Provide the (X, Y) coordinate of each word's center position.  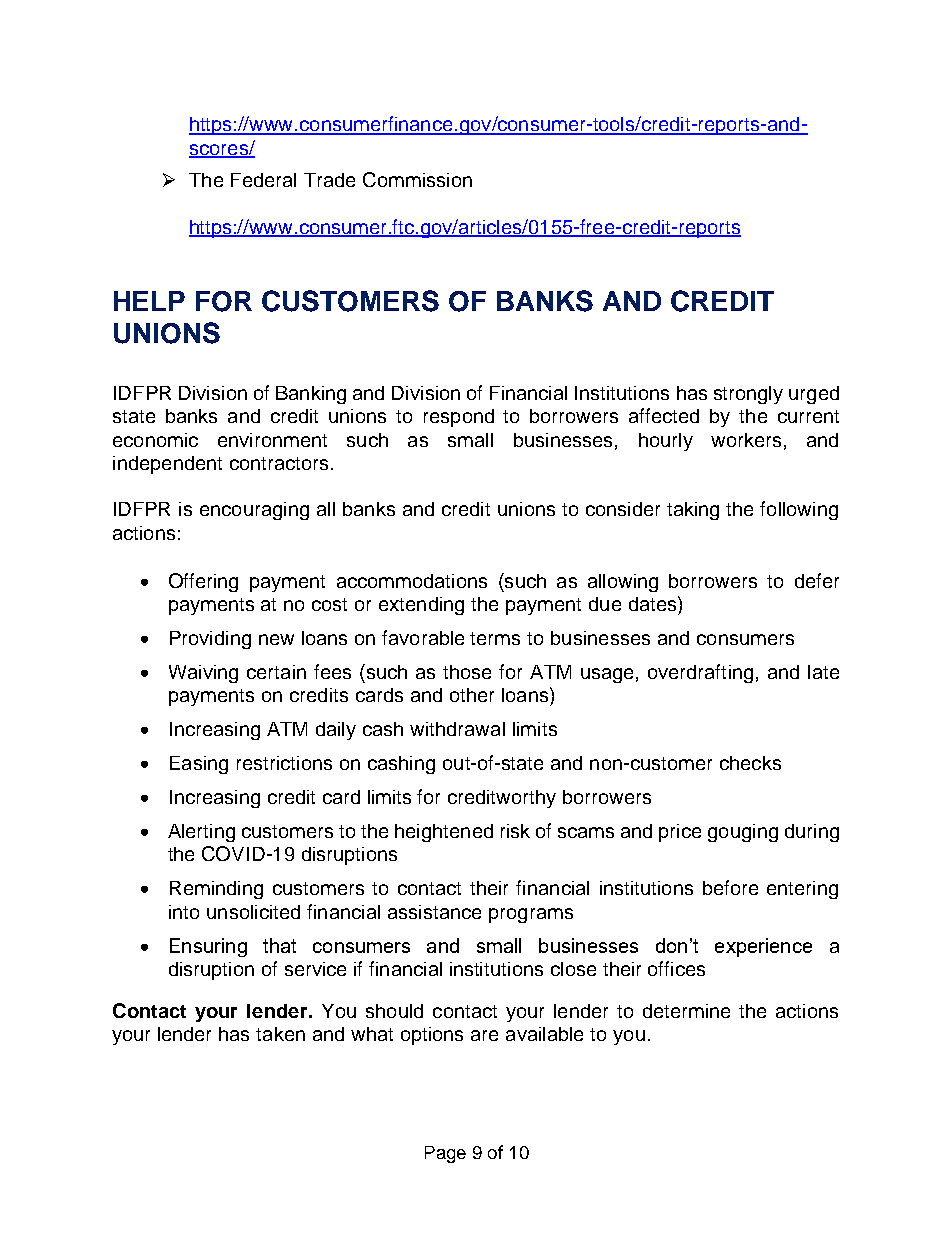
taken (280, 1034)
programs (531, 915)
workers (746, 440)
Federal (263, 180)
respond (459, 418)
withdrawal (457, 729)
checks (750, 763)
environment (272, 440)
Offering (203, 582)
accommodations (412, 581)
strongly (748, 395)
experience (763, 947)
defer (817, 580)
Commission (417, 179)
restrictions (284, 763)
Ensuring (208, 947)
